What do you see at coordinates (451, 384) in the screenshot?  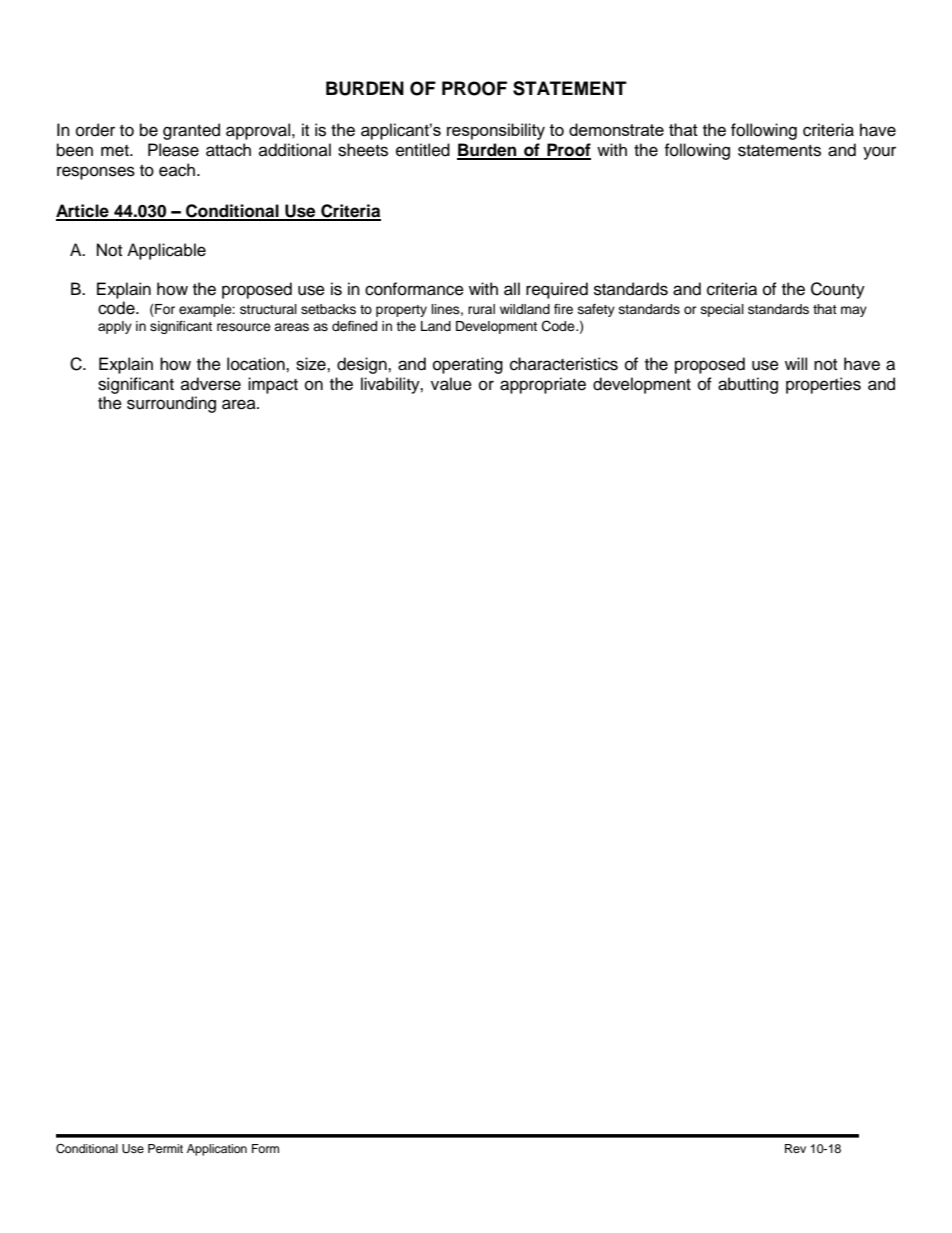 I see `value` at bounding box center [451, 384].
